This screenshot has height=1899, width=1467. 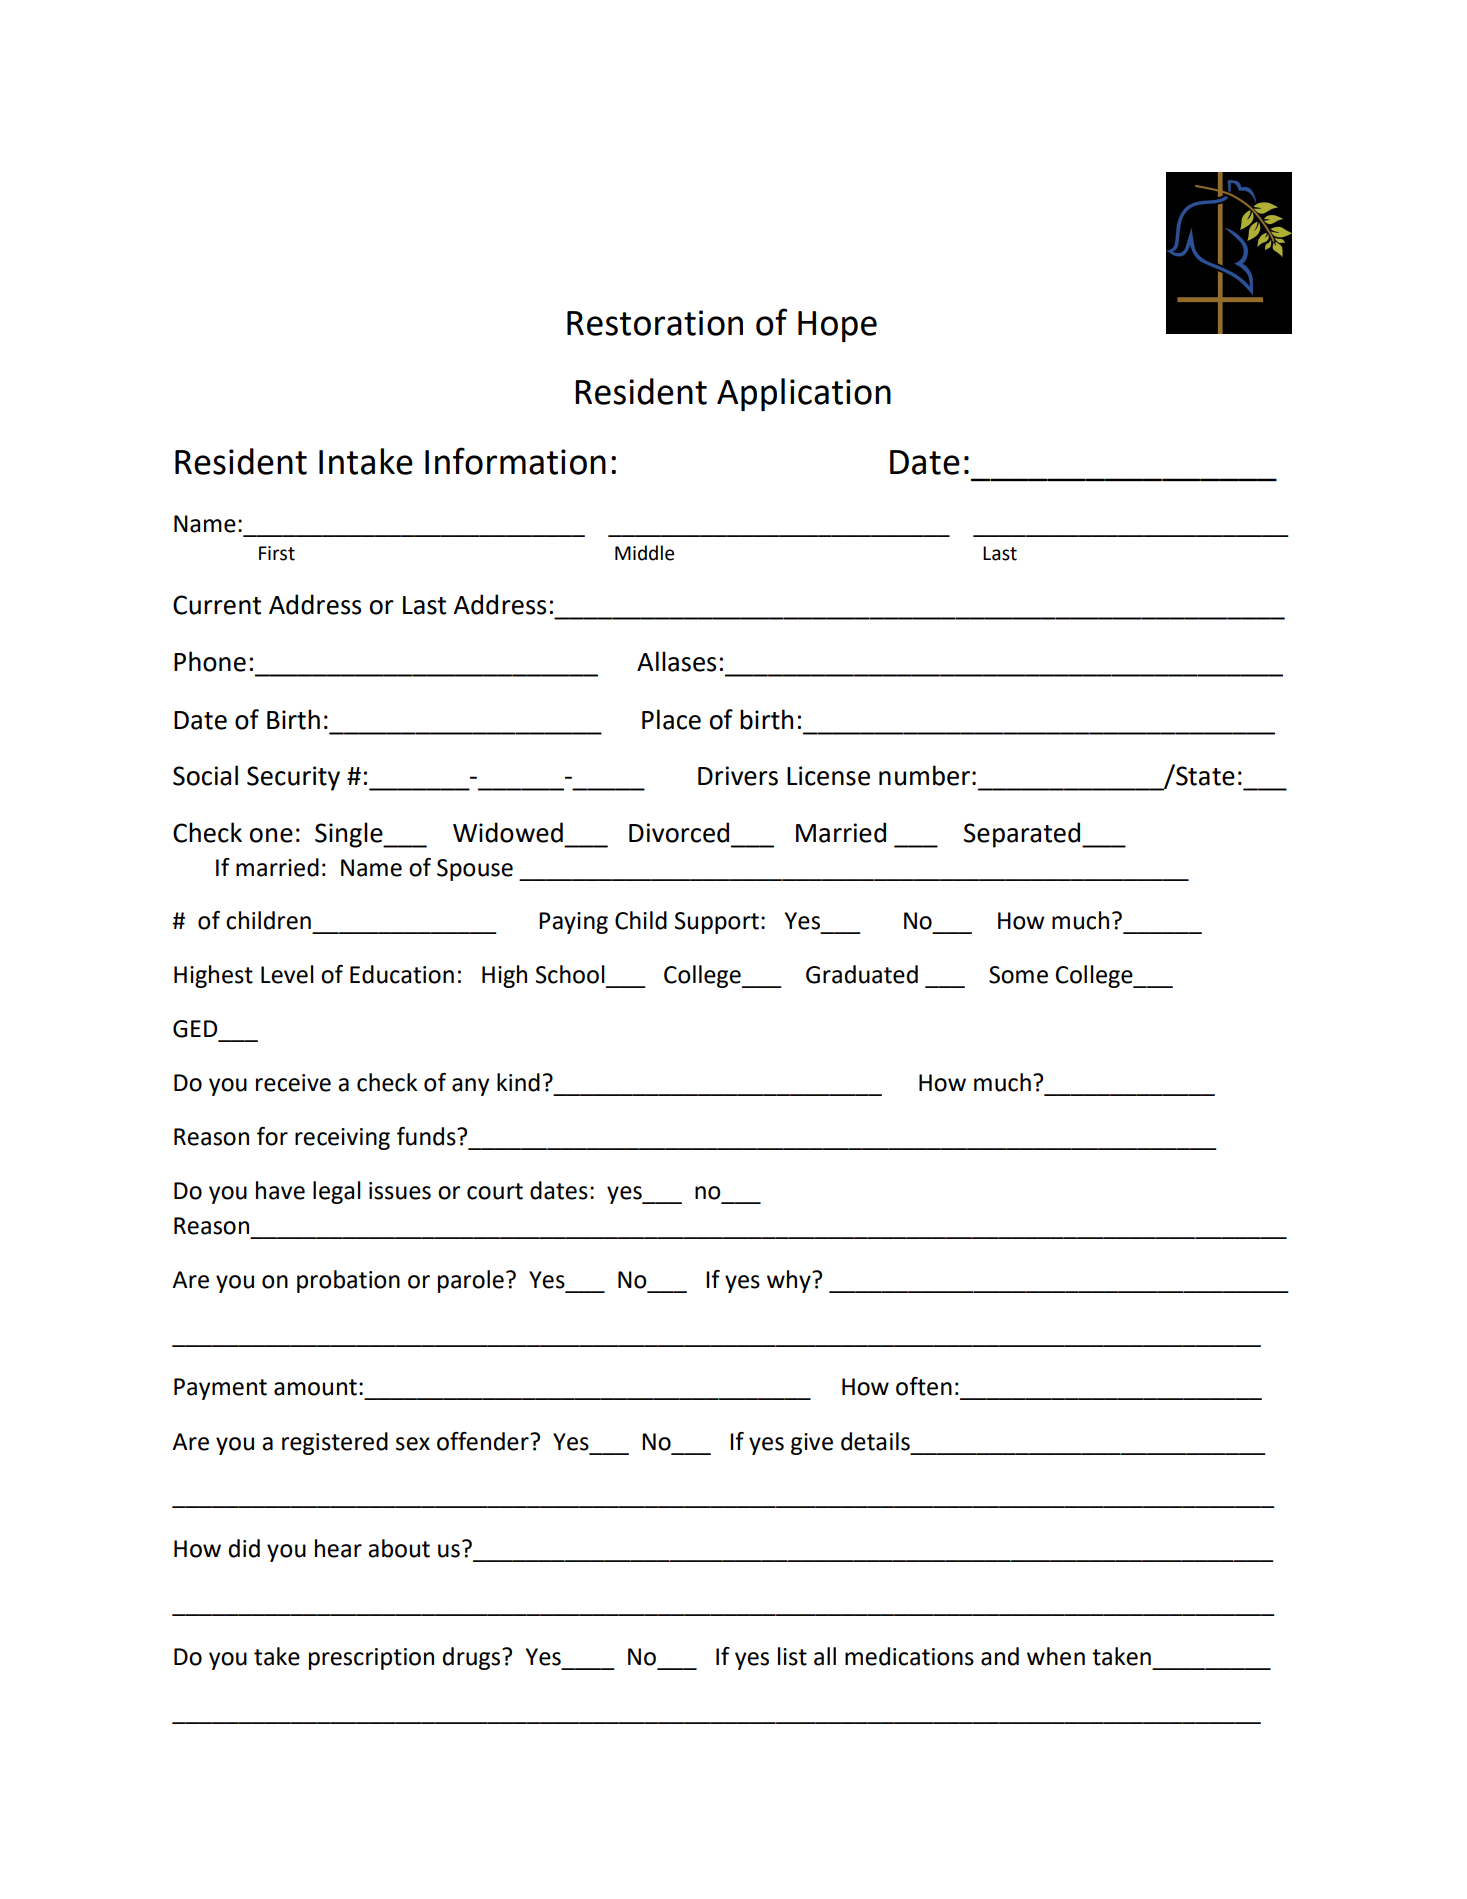 What do you see at coordinates (790, 1281) in the screenshot?
I see `why` at bounding box center [790, 1281].
